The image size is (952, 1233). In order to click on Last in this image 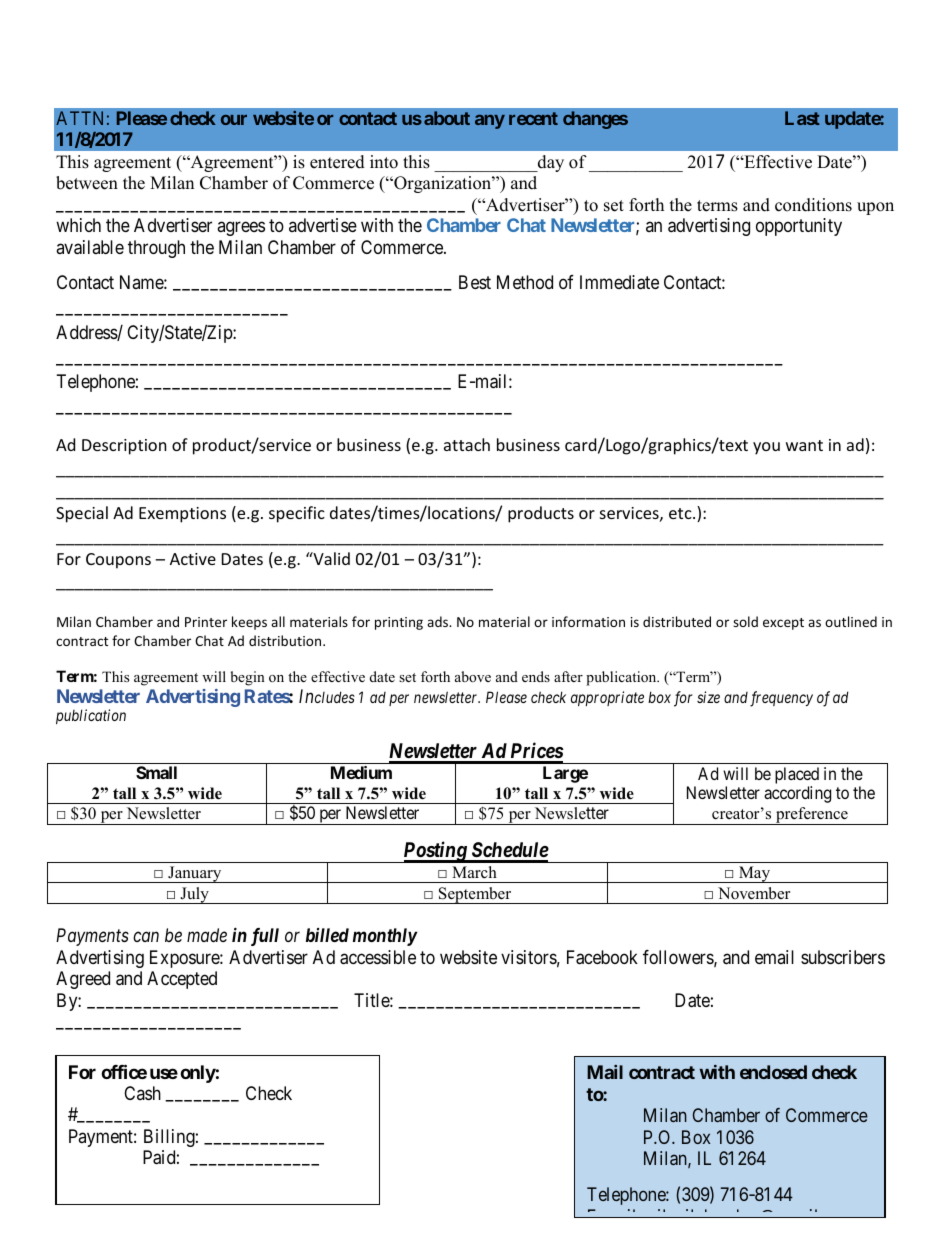, I will do `click(802, 118)`.
